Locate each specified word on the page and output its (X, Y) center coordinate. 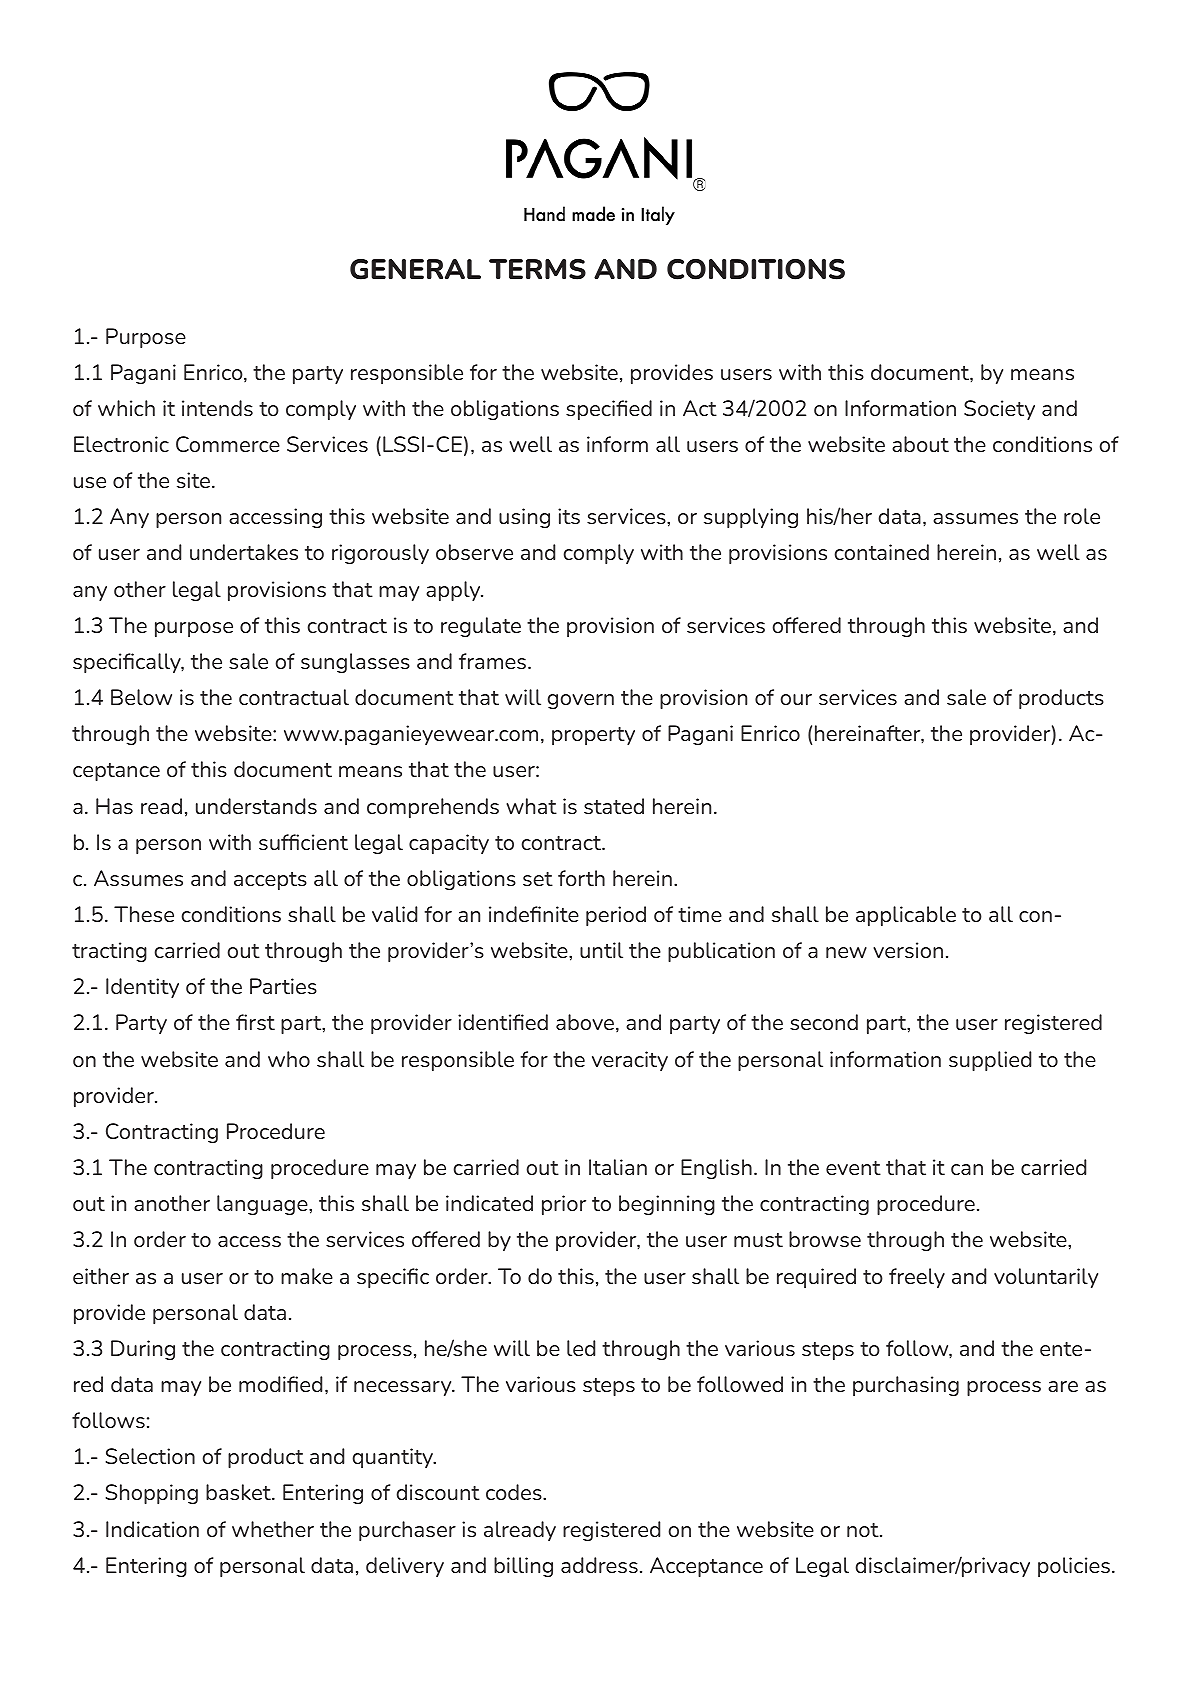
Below (141, 697)
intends (217, 408)
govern (581, 701)
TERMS (537, 269)
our (796, 699)
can (967, 1169)
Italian (618, 1167)
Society (999, 410)
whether (273, 1529)
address (599, 1565)
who (289, 1059)
